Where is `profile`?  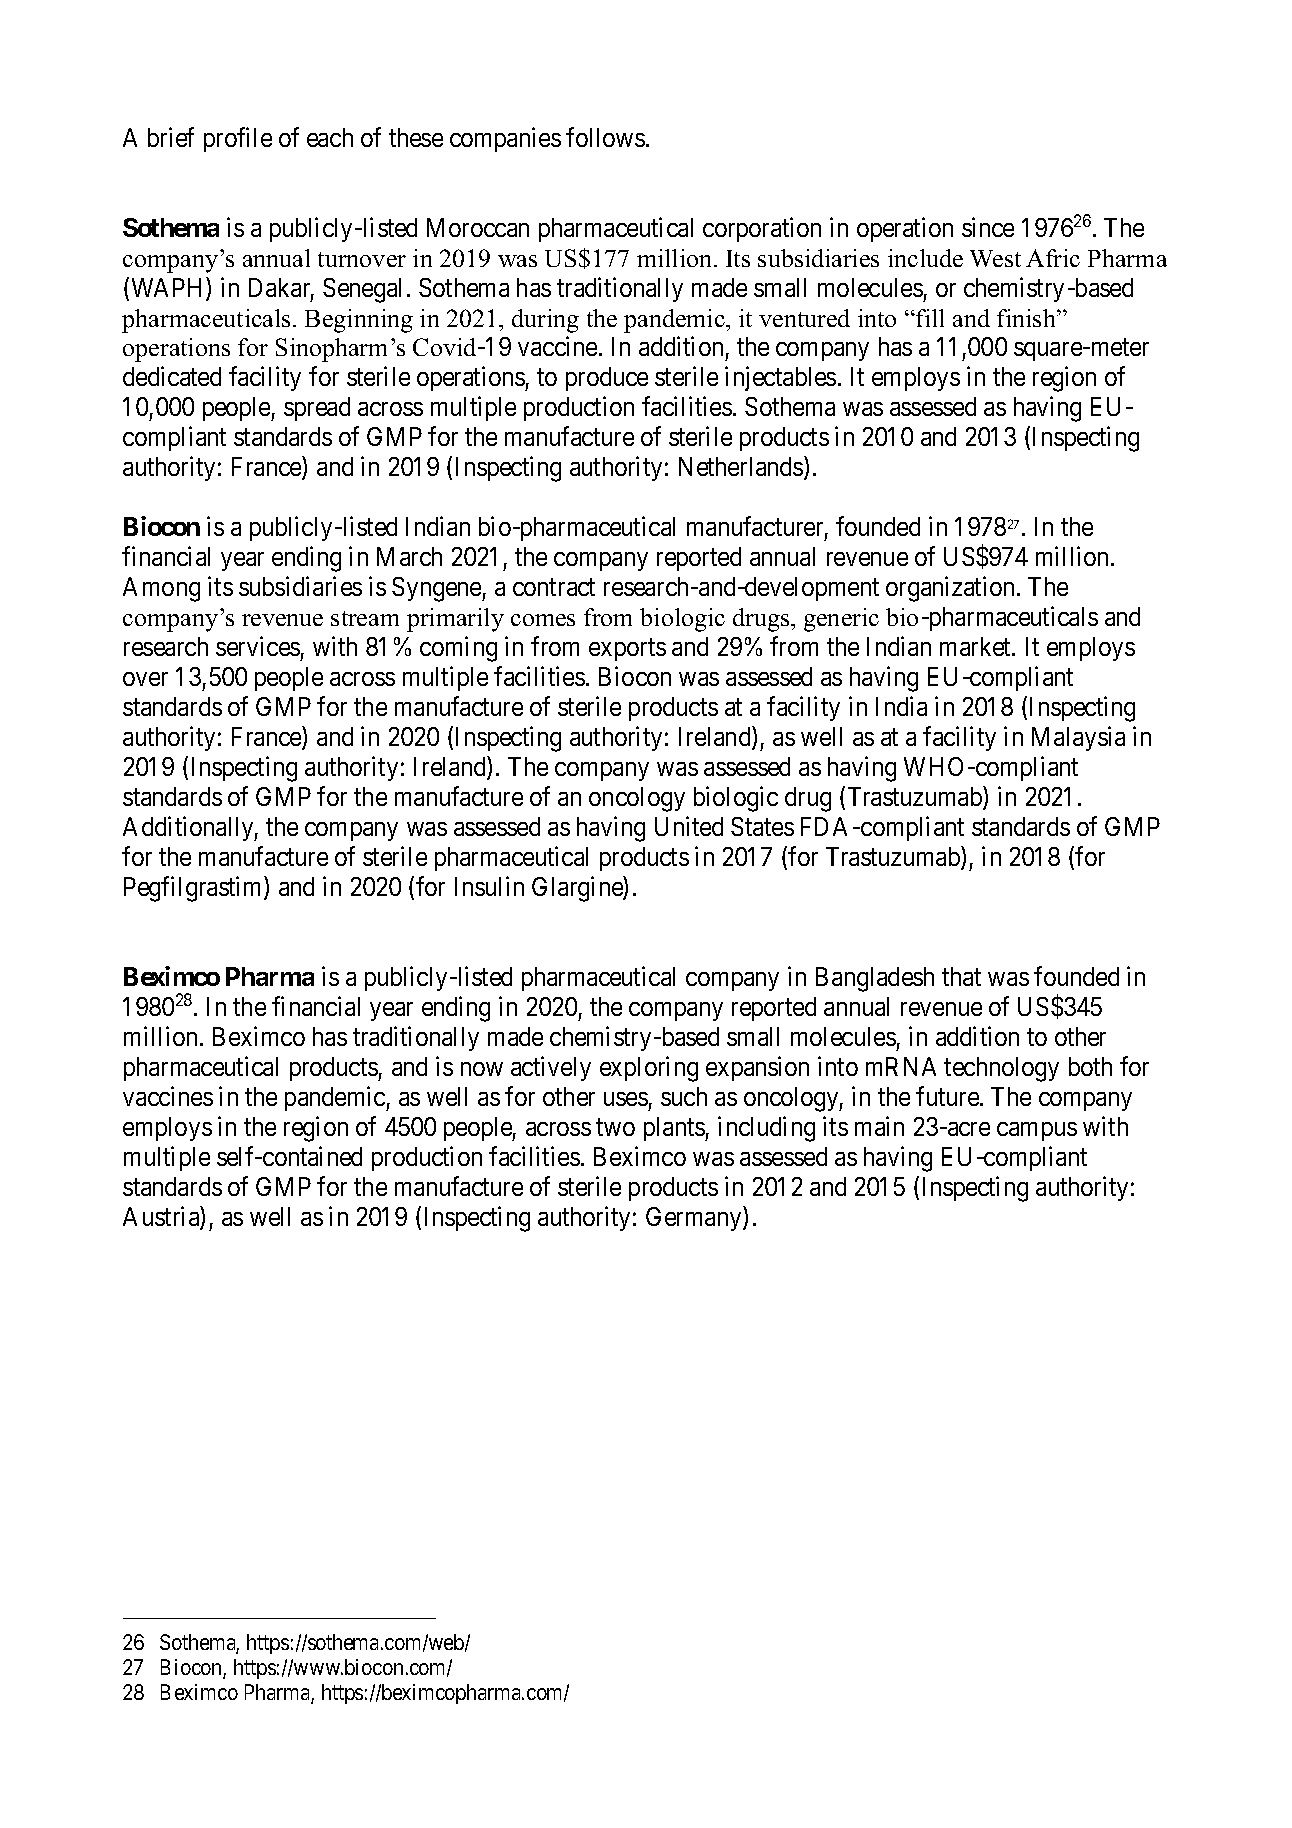 profile is located at coordinates (238, 139).
